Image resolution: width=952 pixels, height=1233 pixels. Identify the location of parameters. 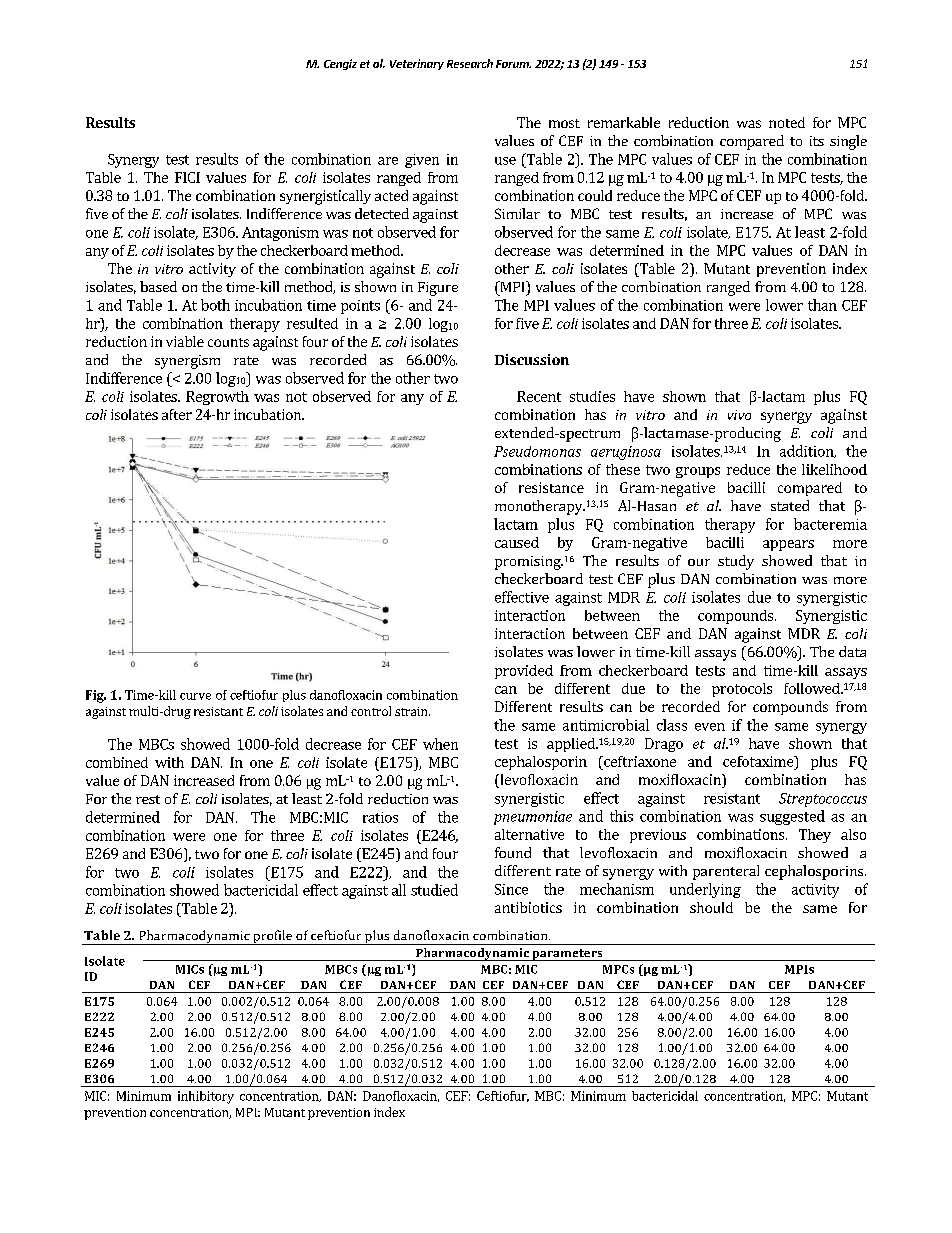
(567, 955).
